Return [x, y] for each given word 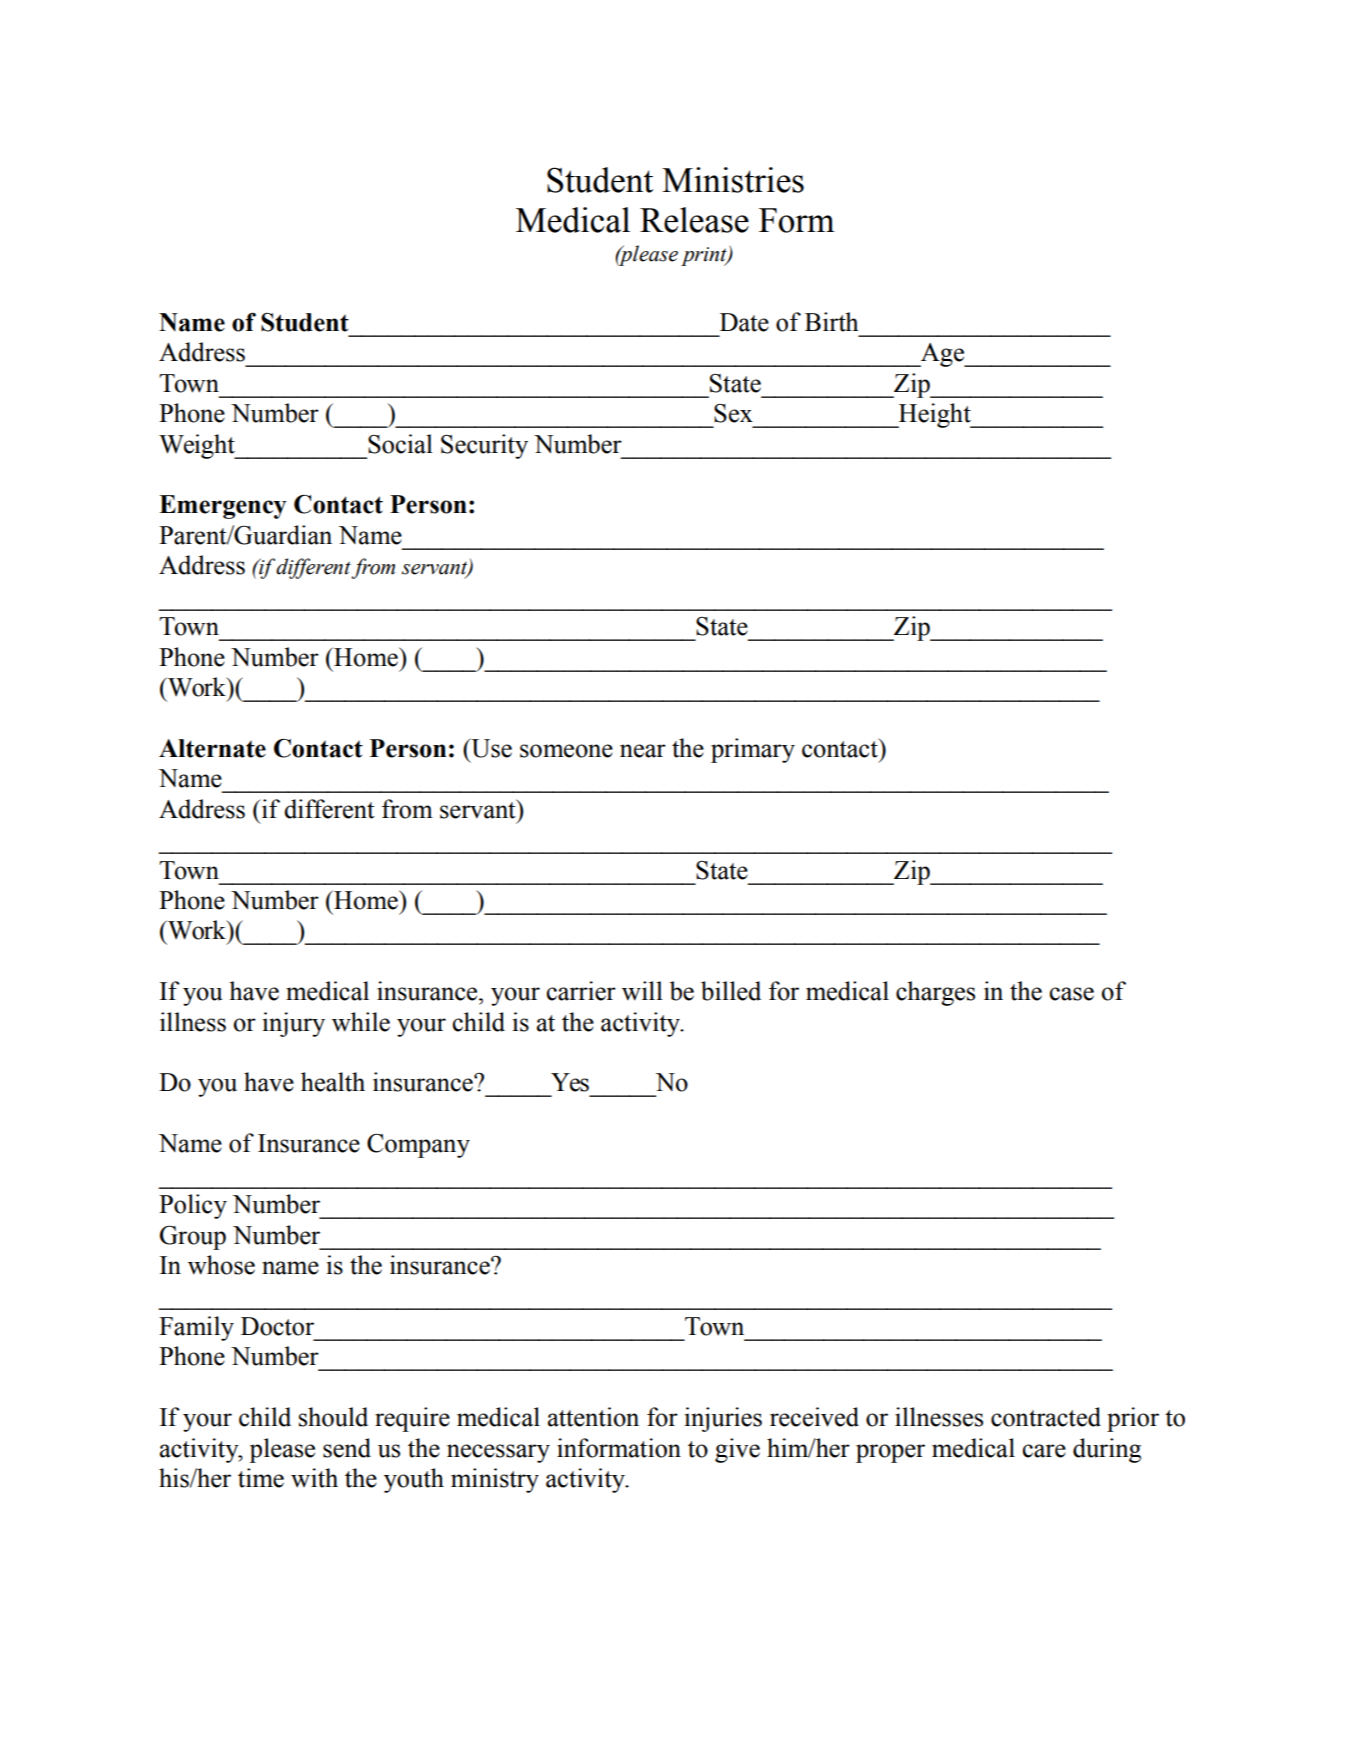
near [643, 751]
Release [694, 220]
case [1071, 994]
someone [566, 751]
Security [484, 446]
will [642, 991]
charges [935, 993]
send [347, 1448]
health [333, 1082]
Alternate [212, 748]
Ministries [733, 180]
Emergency [222, 507]
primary [753, 750]
